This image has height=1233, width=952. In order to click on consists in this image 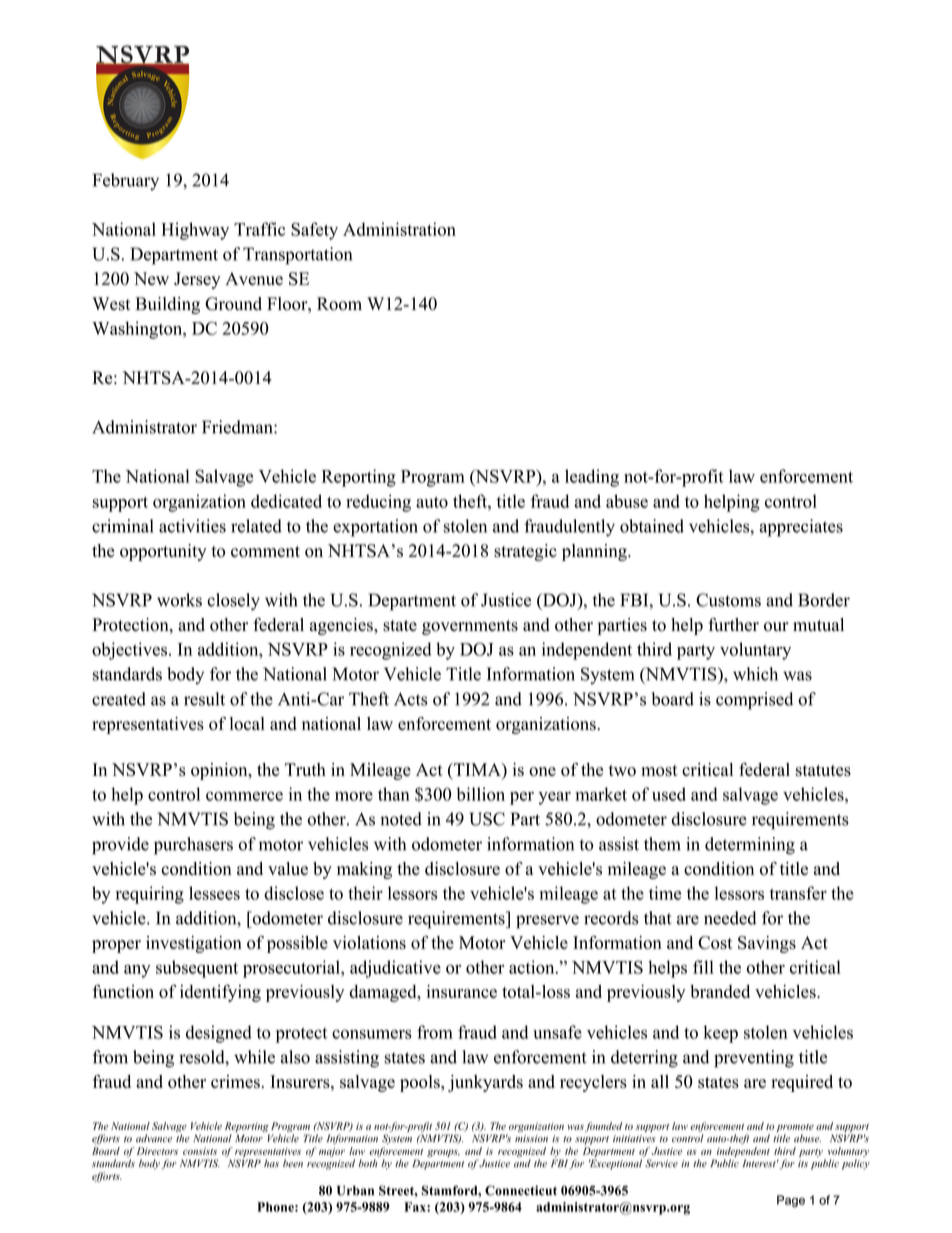, I will do `click(200, 1151)`.
